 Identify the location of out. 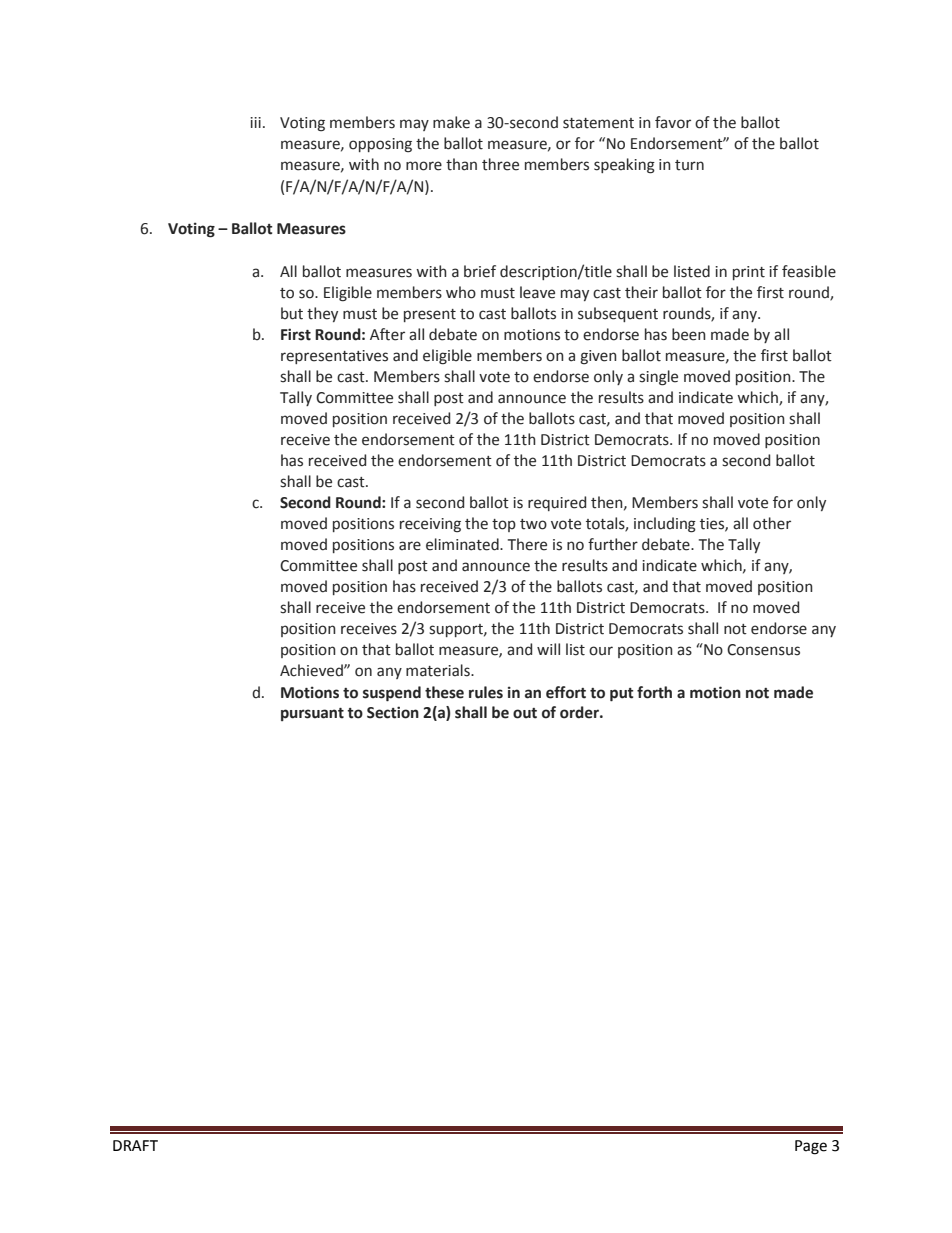
(525, 713).
